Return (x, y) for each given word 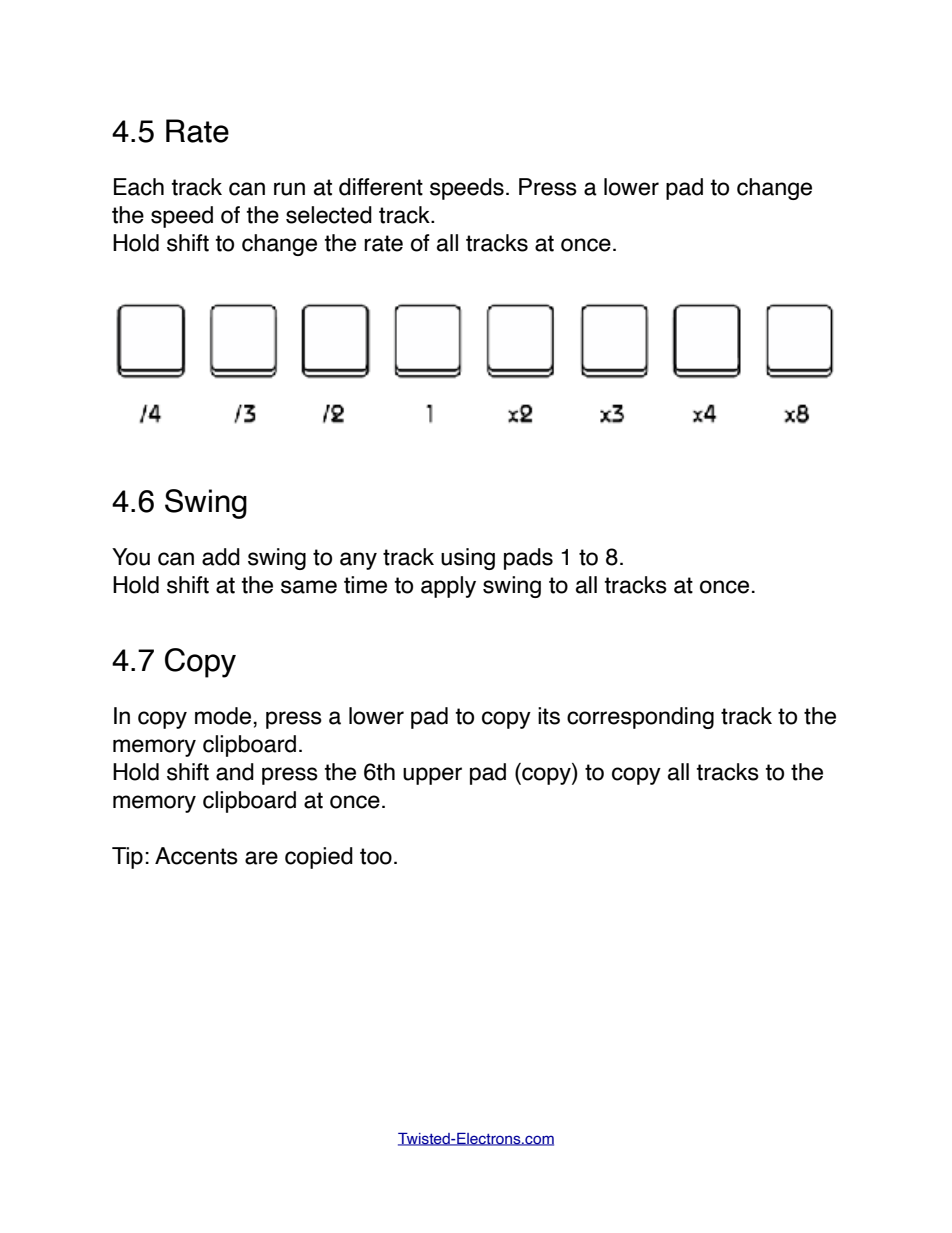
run (289, 189)
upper (432, 776)
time (365, 585)
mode (223, 716)
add (221, 557)
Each (139, 187)
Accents (196, 856)
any (358, 561)
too (376, 856)
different (381, 187)
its (549, 716)
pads (528, 559)
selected (329, 215)
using (468, 559)
